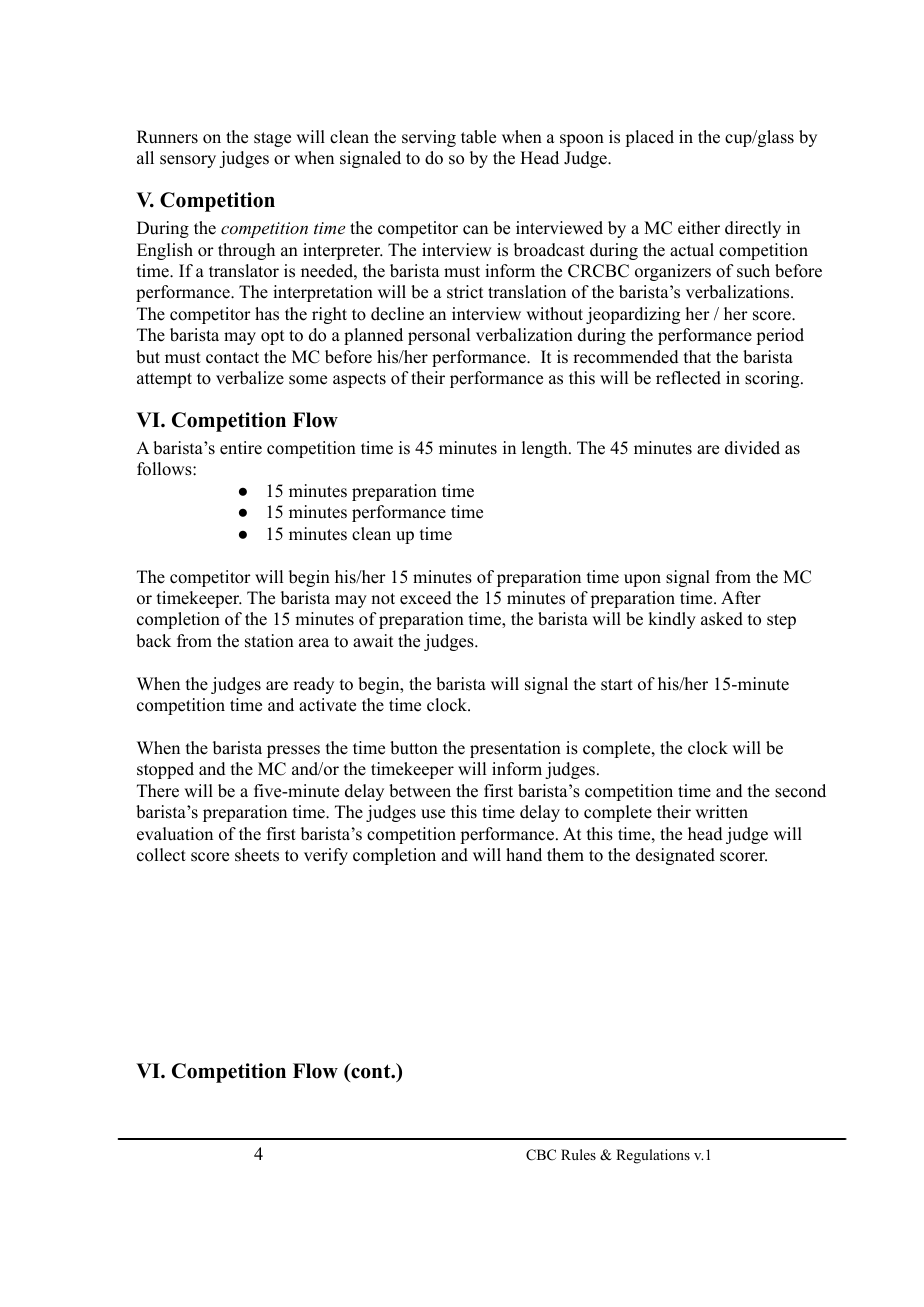 The height and width of the screenshot is (1307, 924). I want to click on table, so click(478, 137).
